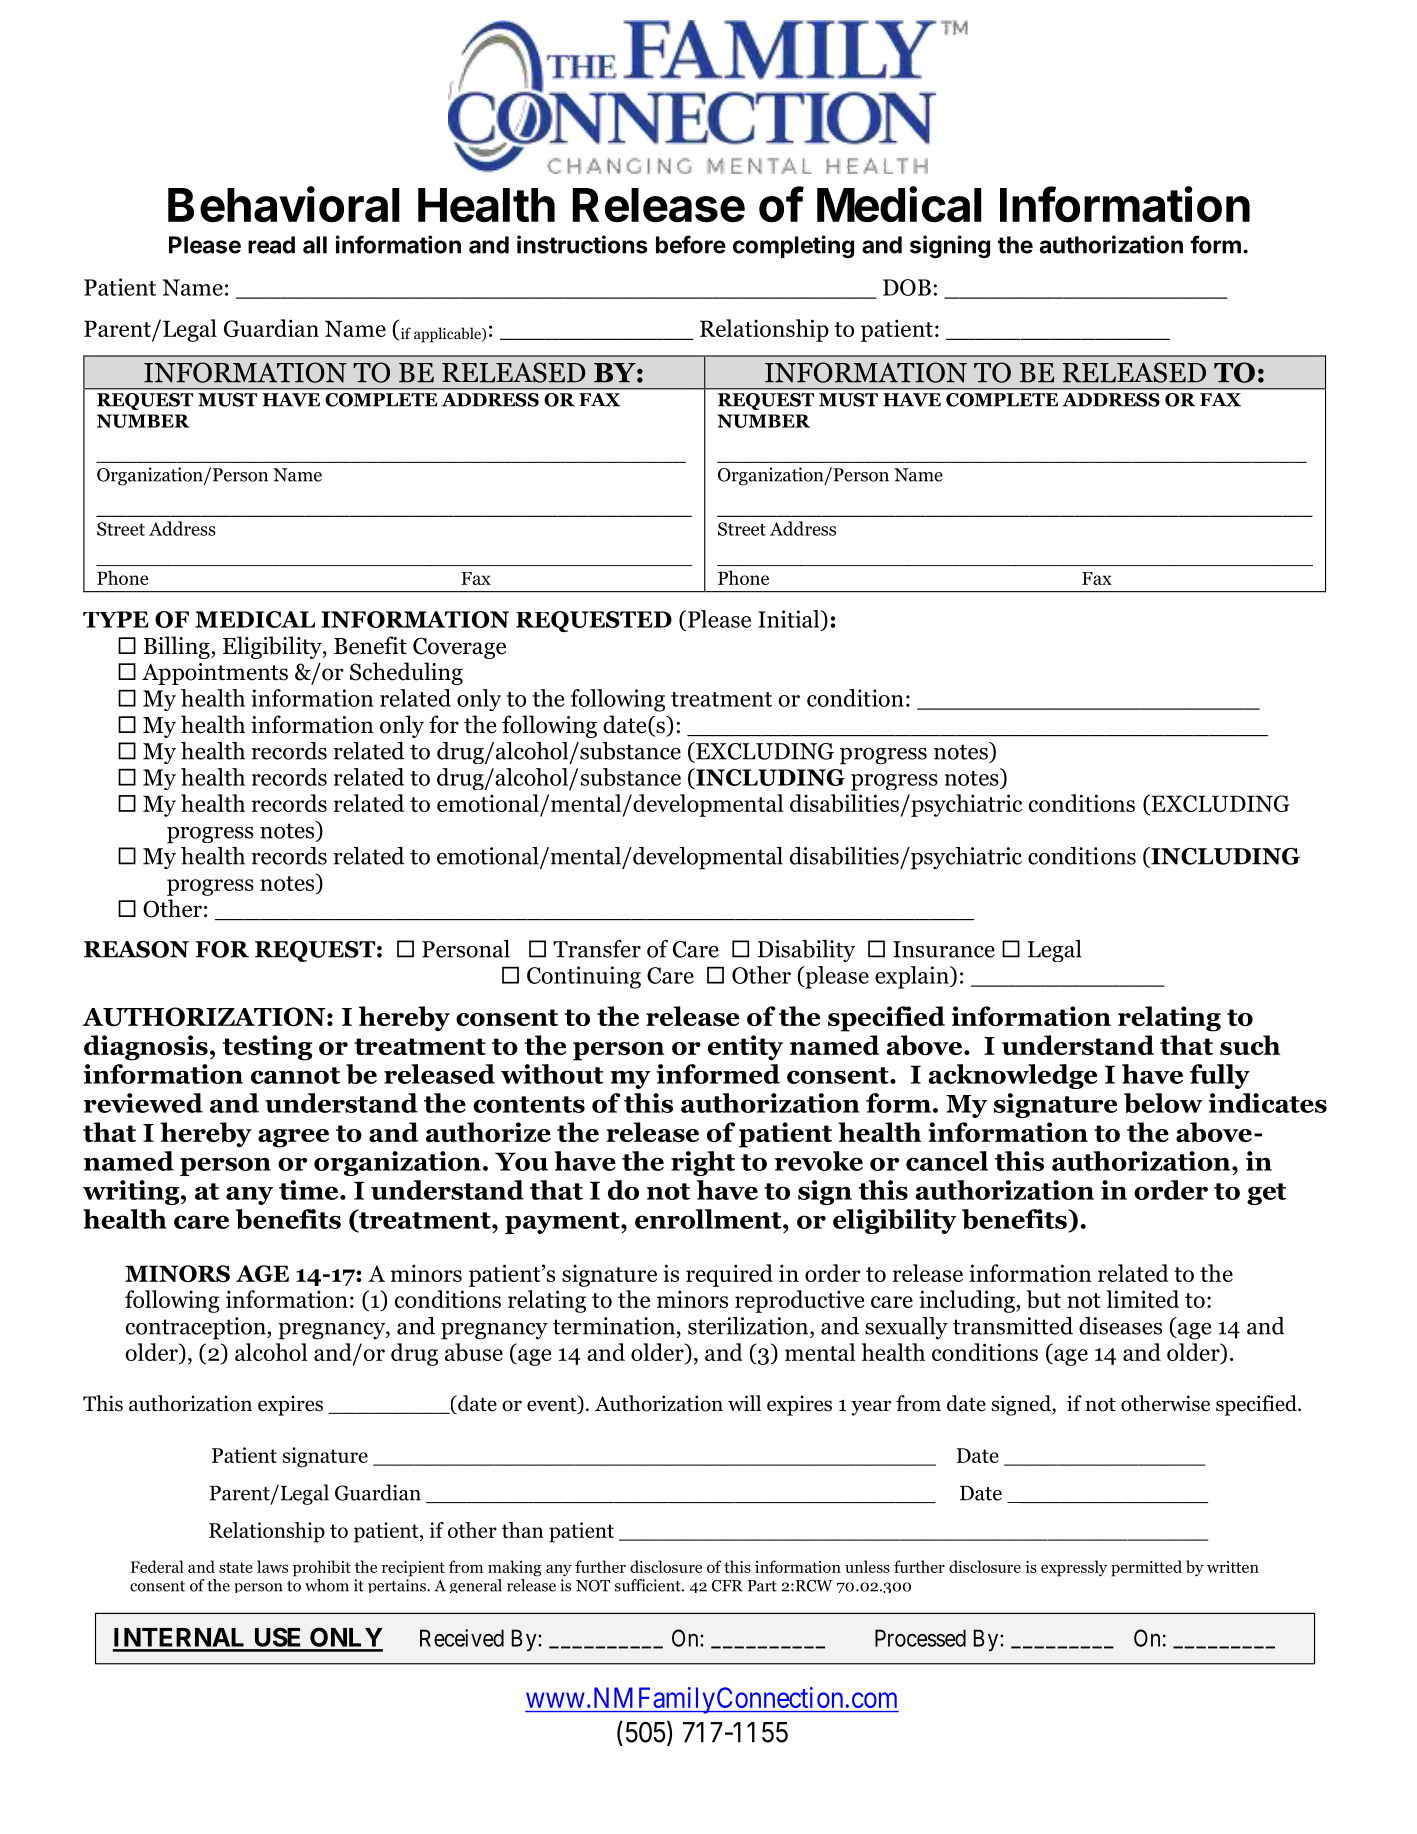  What do you see at coordinates (727, 1586) in the screenshot?
I see `CFR` at bounding box center [727, 1586].
